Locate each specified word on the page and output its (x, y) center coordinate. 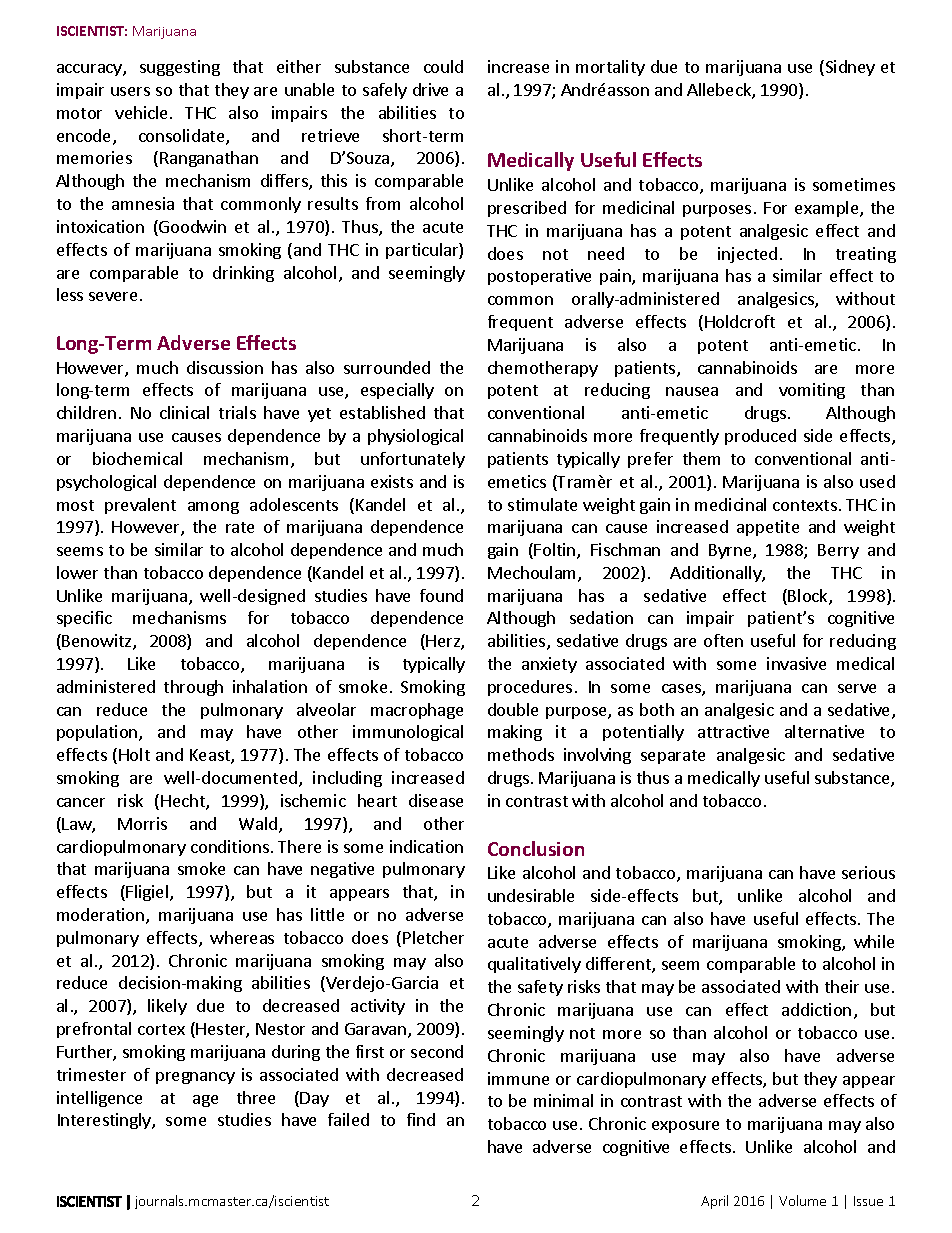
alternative (824, 731)
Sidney (849, 68)
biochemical (137, 458)
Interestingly (105, 1121)
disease (436, 800)
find (421, 1119)
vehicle (143, 112)
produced (760, 437)
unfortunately (413, 460)
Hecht (184, 802)
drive (430, 89)
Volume (802, 1200)
